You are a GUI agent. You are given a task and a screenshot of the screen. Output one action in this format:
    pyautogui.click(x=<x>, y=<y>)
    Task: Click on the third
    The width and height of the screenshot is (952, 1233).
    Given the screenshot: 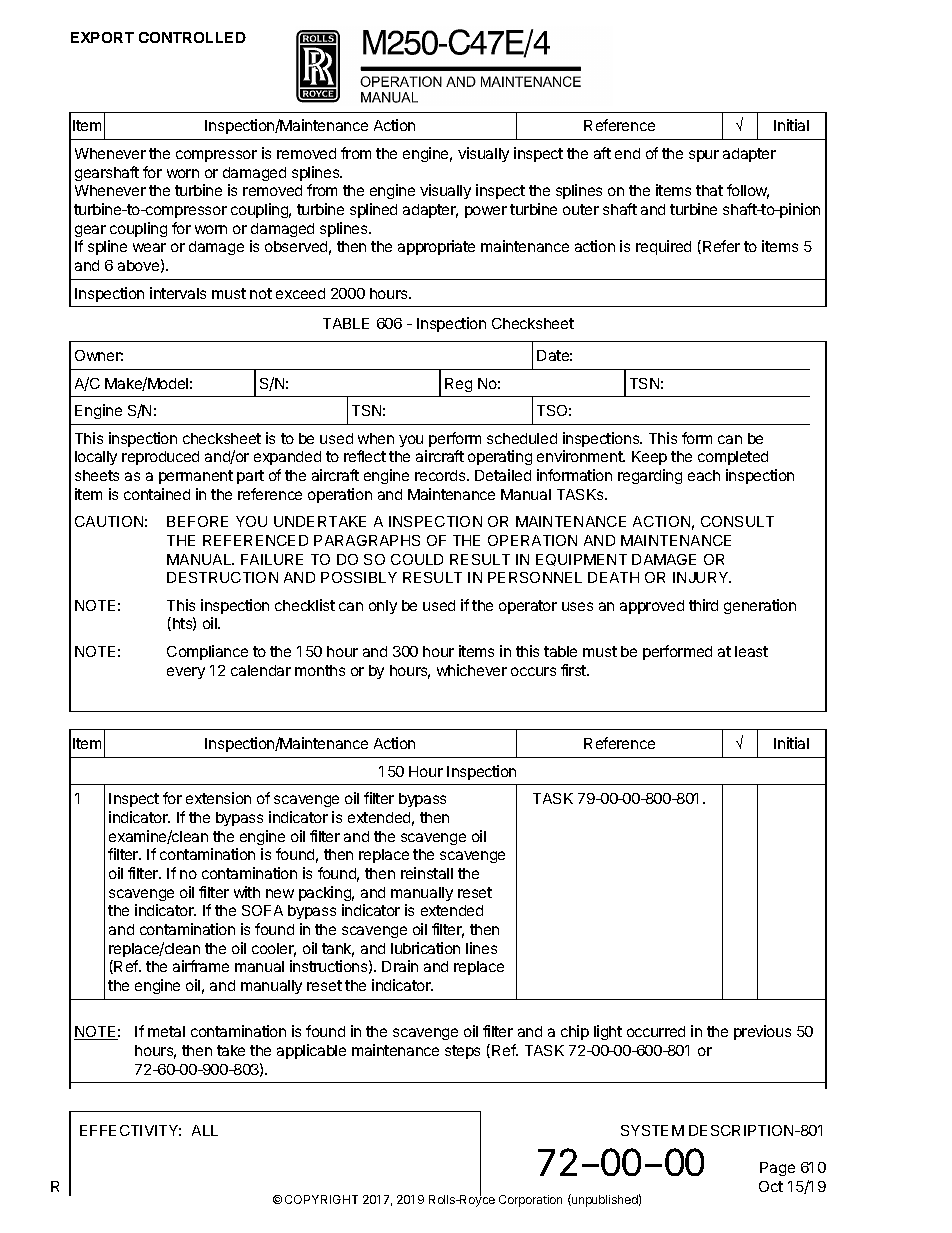 What is the action you would take?
    pyautogui.click(x=703, y=605)
